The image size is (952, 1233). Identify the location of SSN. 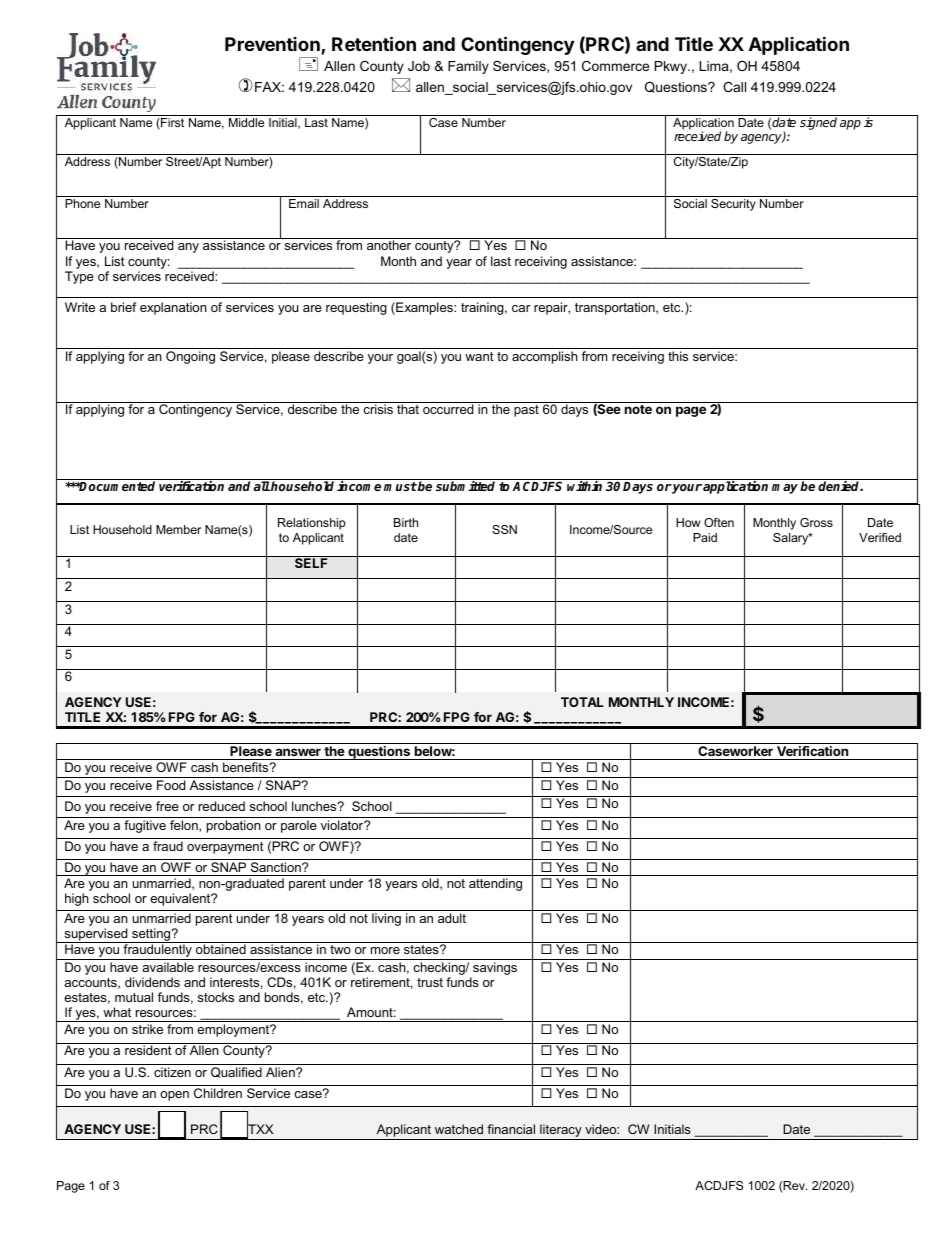
(504, 529).
